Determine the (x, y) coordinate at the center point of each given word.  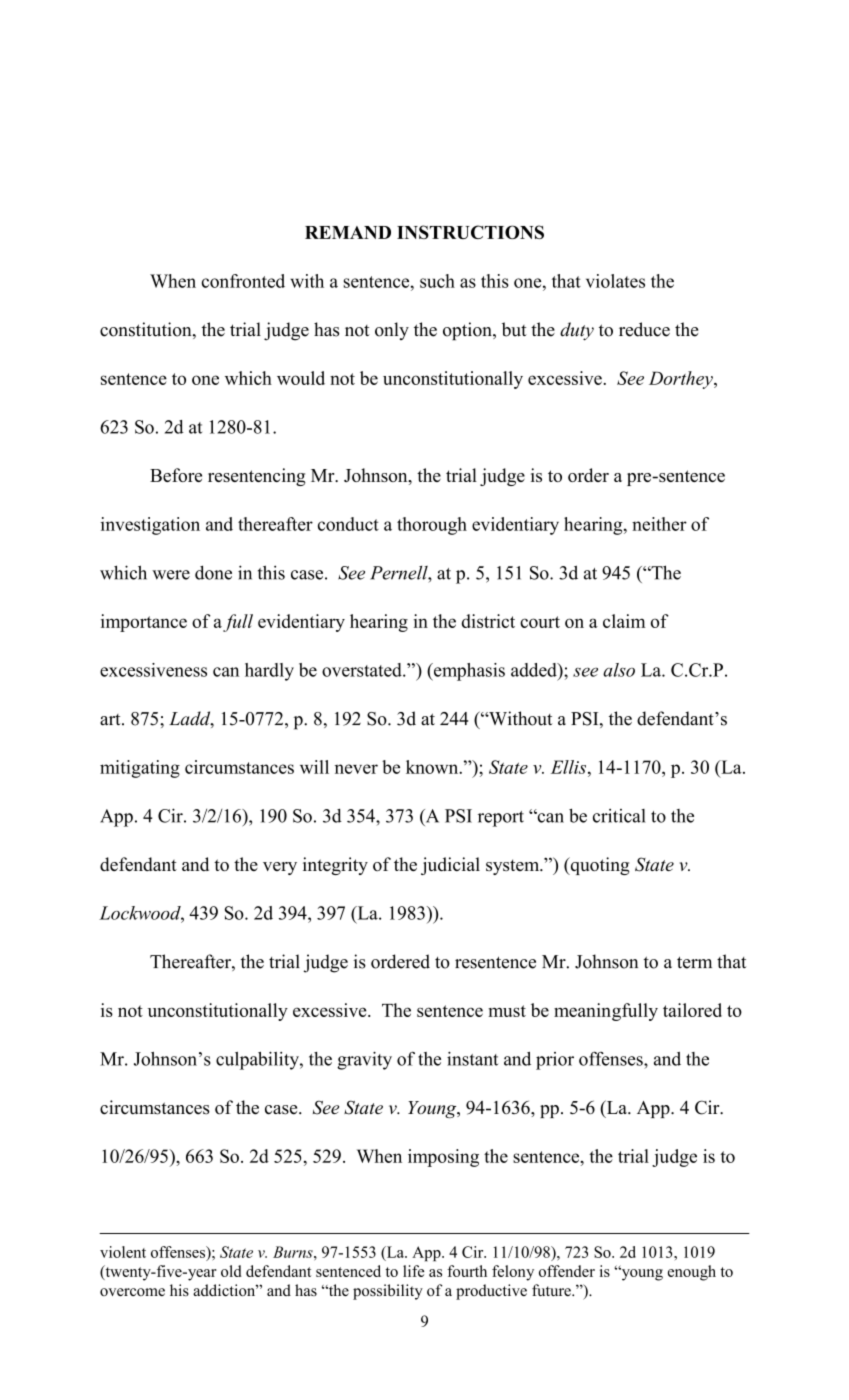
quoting (599, 866)
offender (567, 1271)
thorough (432, 526)
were (171, 575)
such (437, 281)
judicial (450, 866)
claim (624, 621)
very (280, 868)
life (413, 1271)
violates (615, 281)
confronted (243, 281)
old (231, 1271)
